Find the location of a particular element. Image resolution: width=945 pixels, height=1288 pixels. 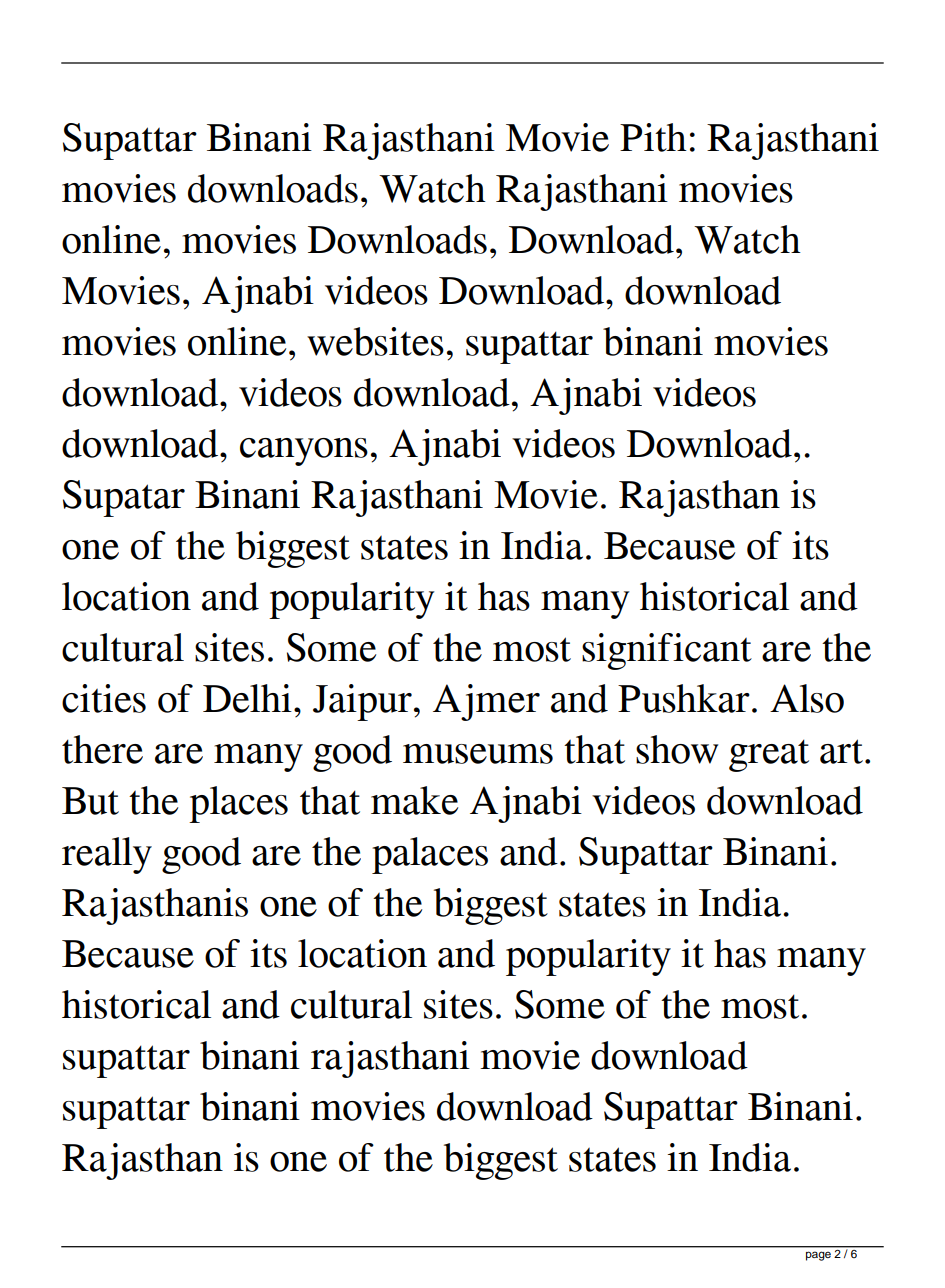

really is located at coordinates (107, 855).
